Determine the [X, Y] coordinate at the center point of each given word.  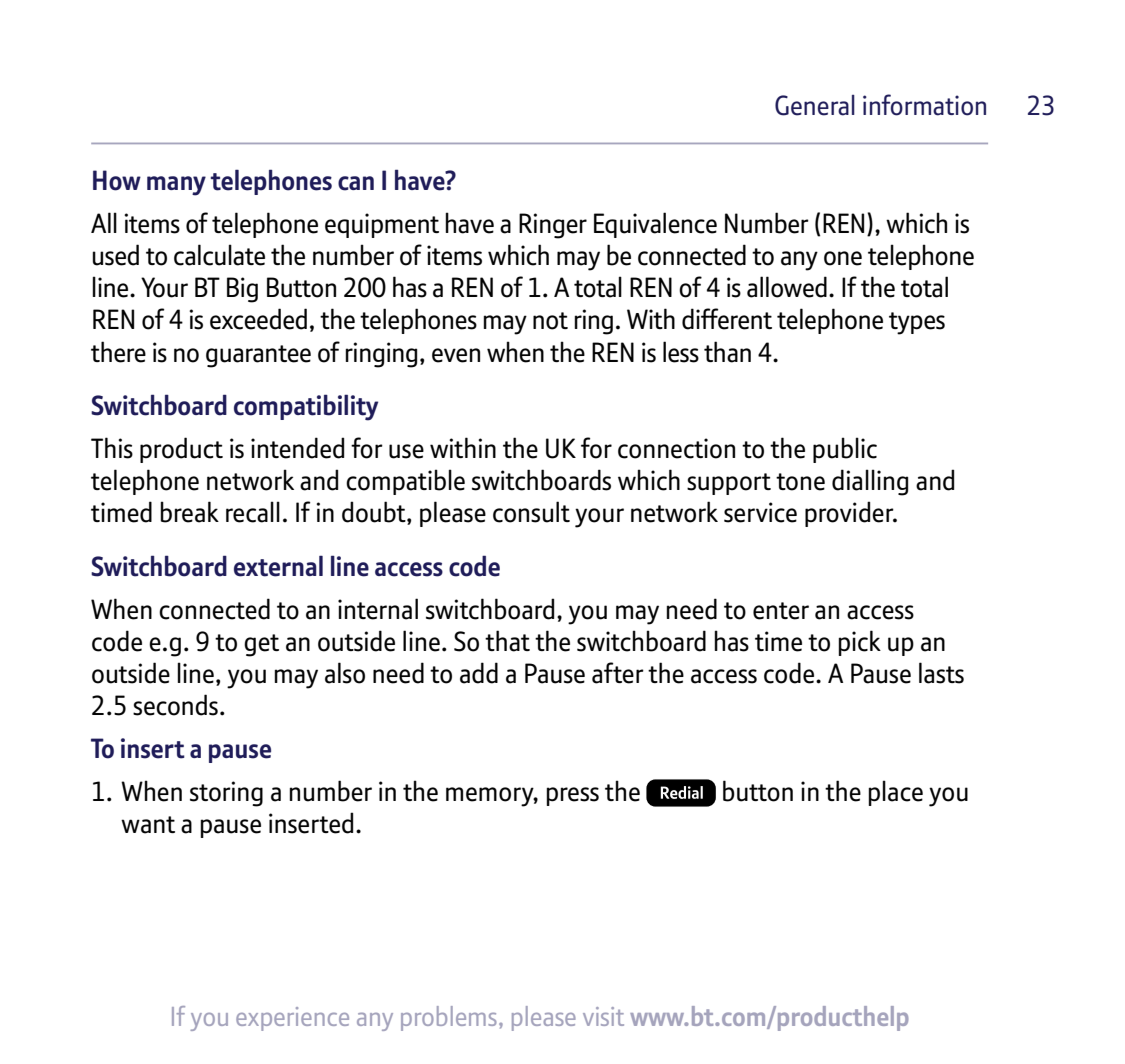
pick [860, 643]
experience [292, 1019]
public [845, 450]
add [479, 673]
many [176, 186]
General [815, 105]
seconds [175, 705]
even [456, 355]
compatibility [306, 407]
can [356, 183]
